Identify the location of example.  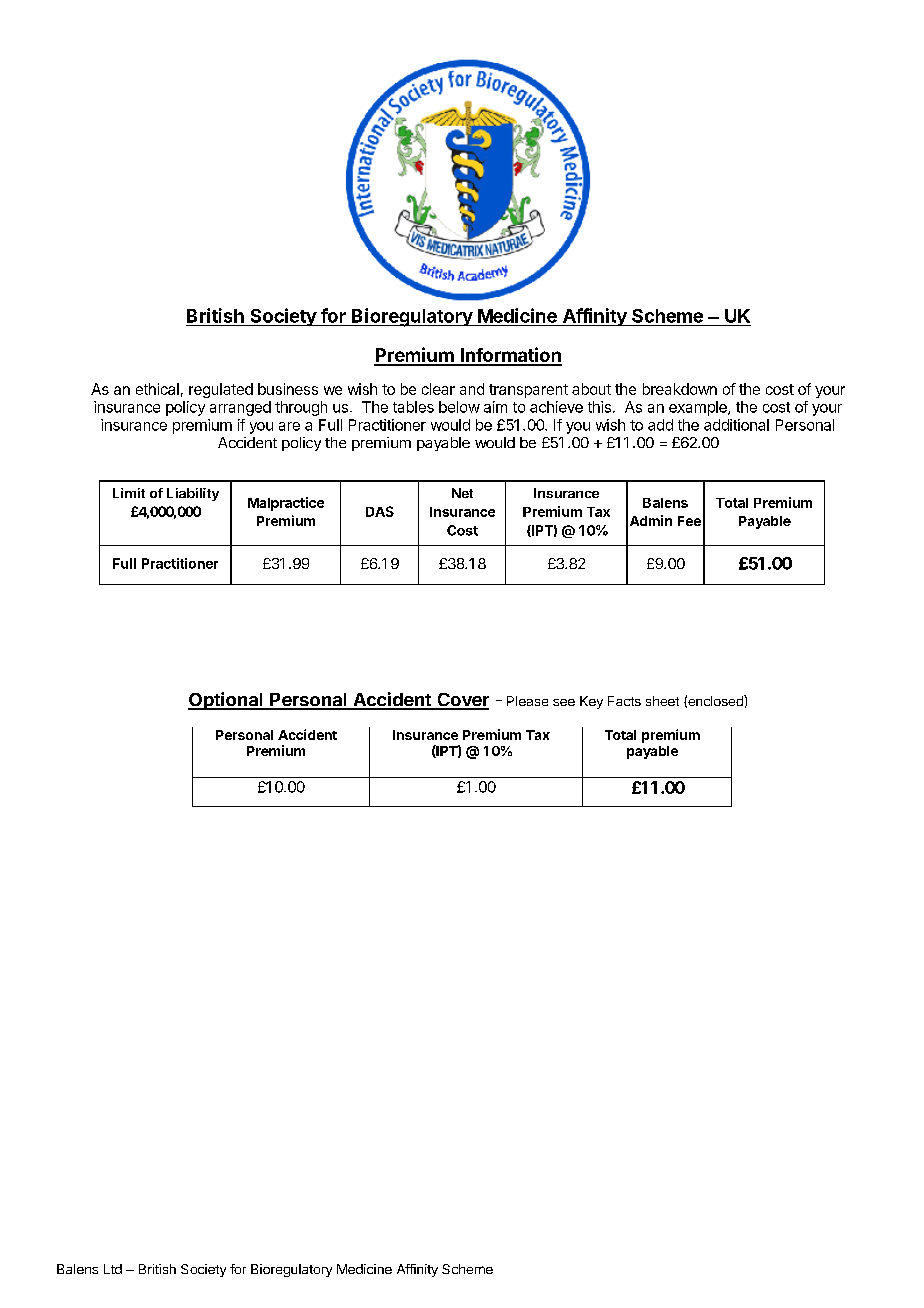
(699, 408).
